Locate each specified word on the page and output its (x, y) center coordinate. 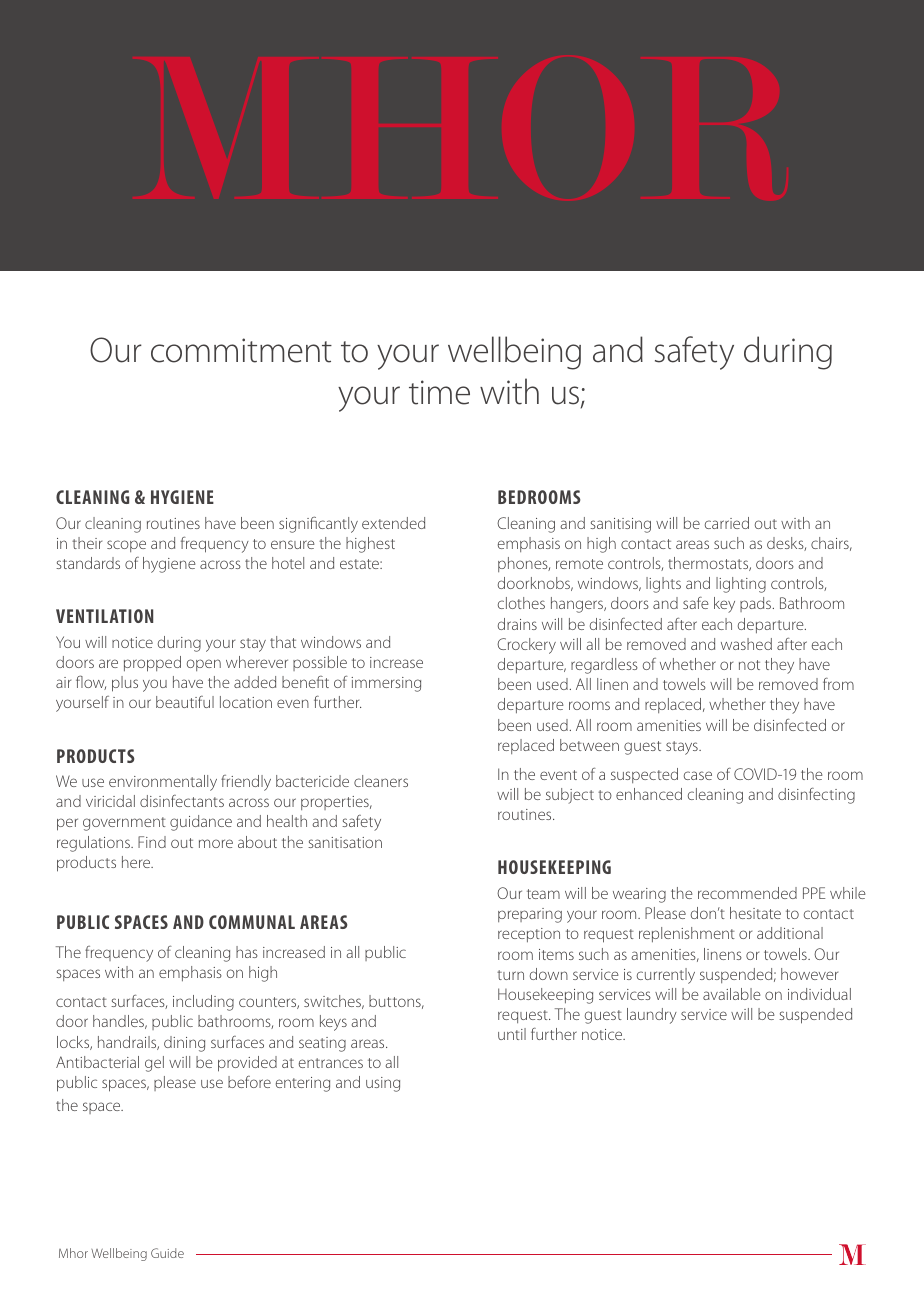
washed (746, 644)
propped (152, 664)
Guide (167, 1253)
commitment (241, 350)
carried (727, 523)
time (439, 392)
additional (790, 933)
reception (529, 935)
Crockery (526, 646)
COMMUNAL (252, 922)
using (383, 1084)
